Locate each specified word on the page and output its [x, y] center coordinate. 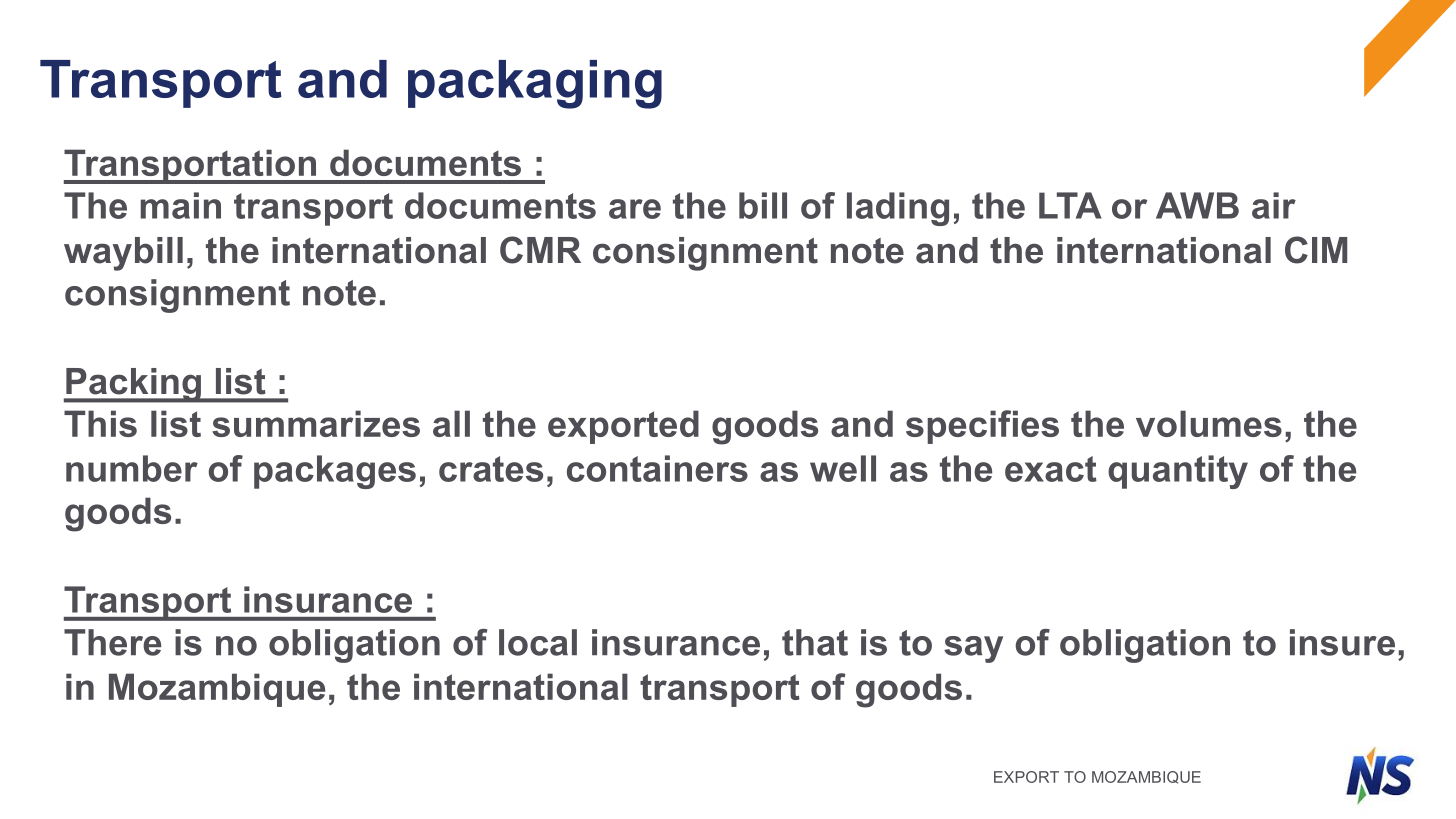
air [1274, 205]
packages [335, 472]
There [112, 642]
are [635, 209]
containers [657, 468]
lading [898, 209]
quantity [1178, 472]
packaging [535, 84]
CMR [540, 250]
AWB [1197, 205]
